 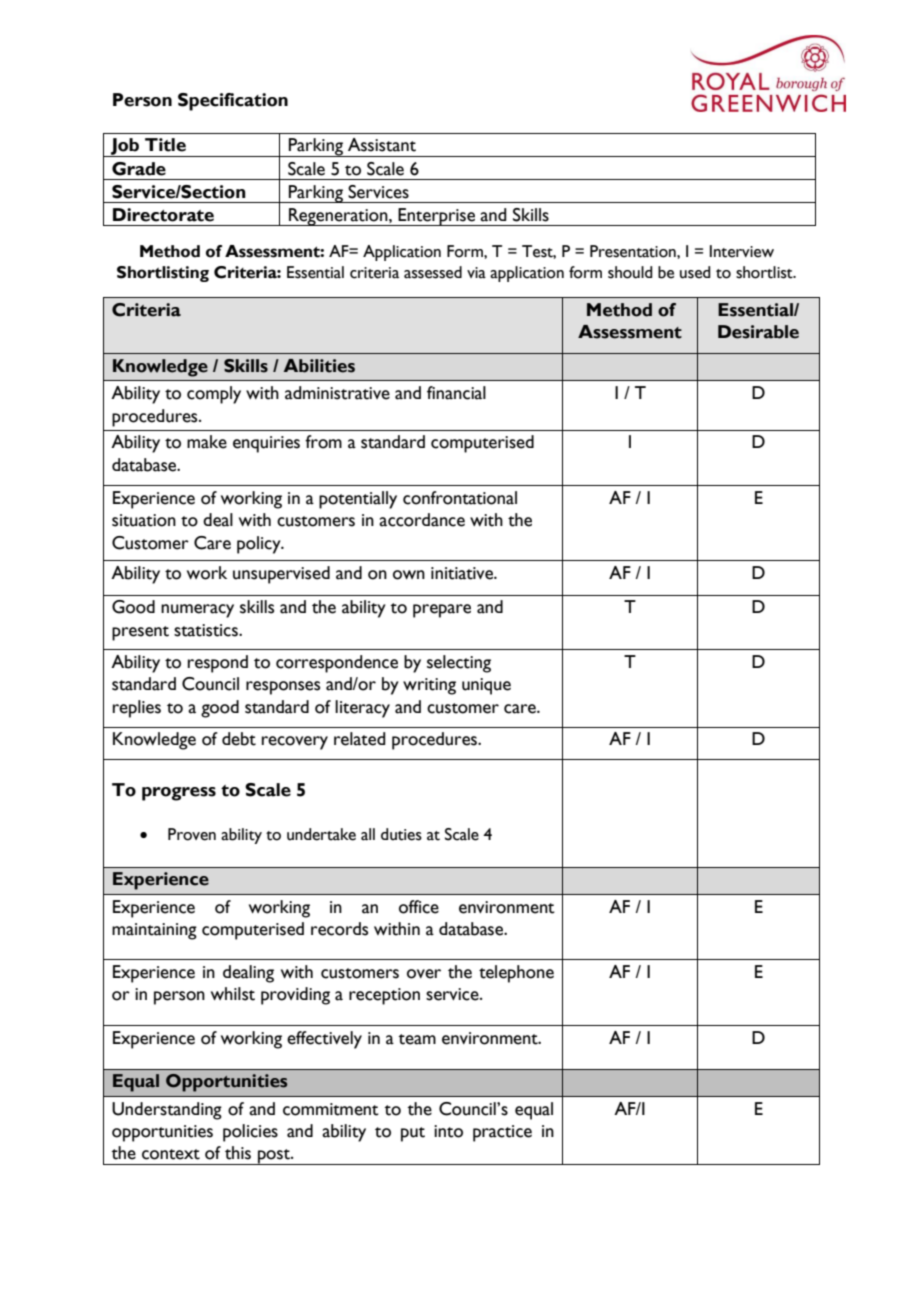 What do you see at coordinates (429, 686) in the page?
I see `writing` at bounding box center [429, 686].
